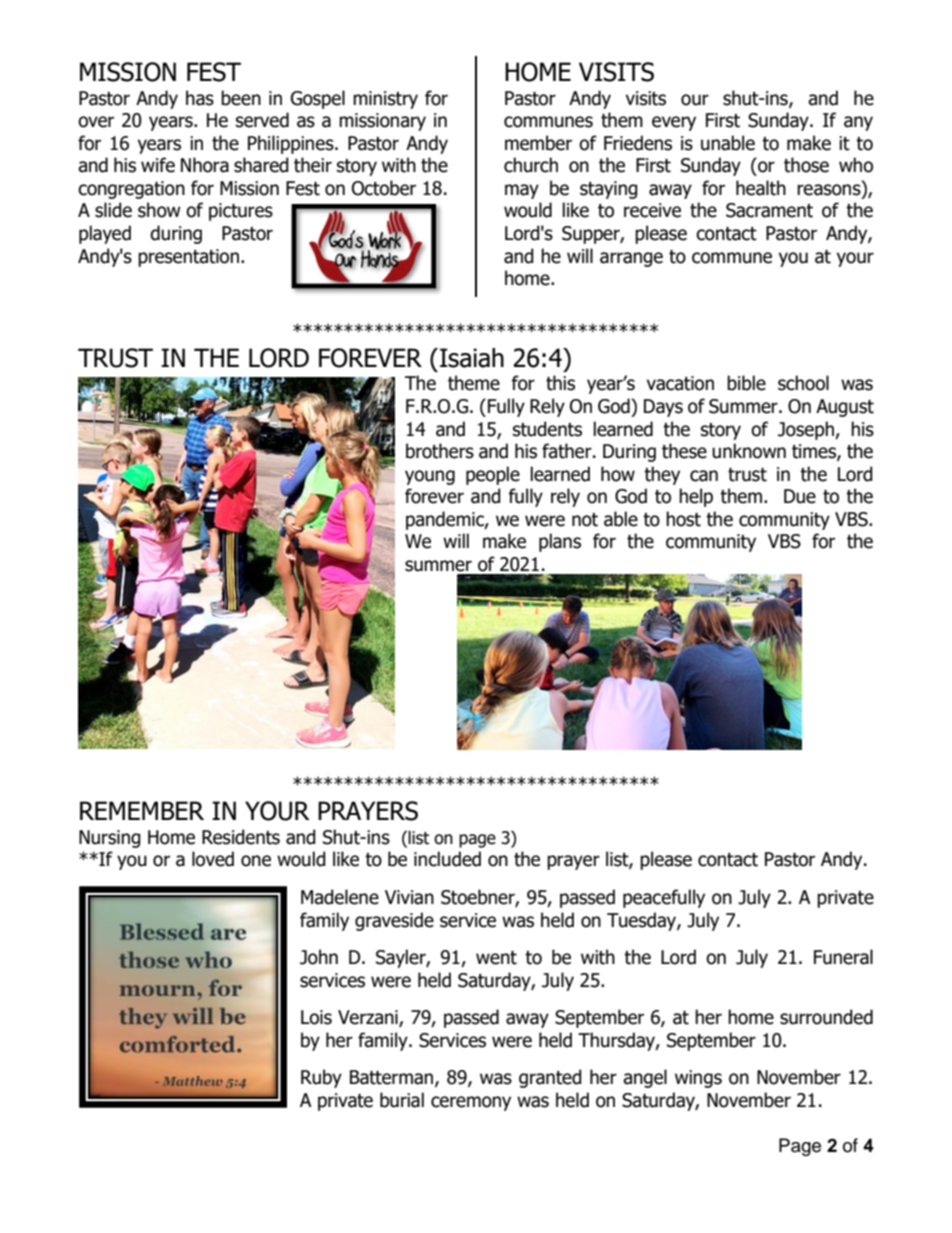 This image has height=1233, width=952. I want to click on loved, so click(213, 859).
